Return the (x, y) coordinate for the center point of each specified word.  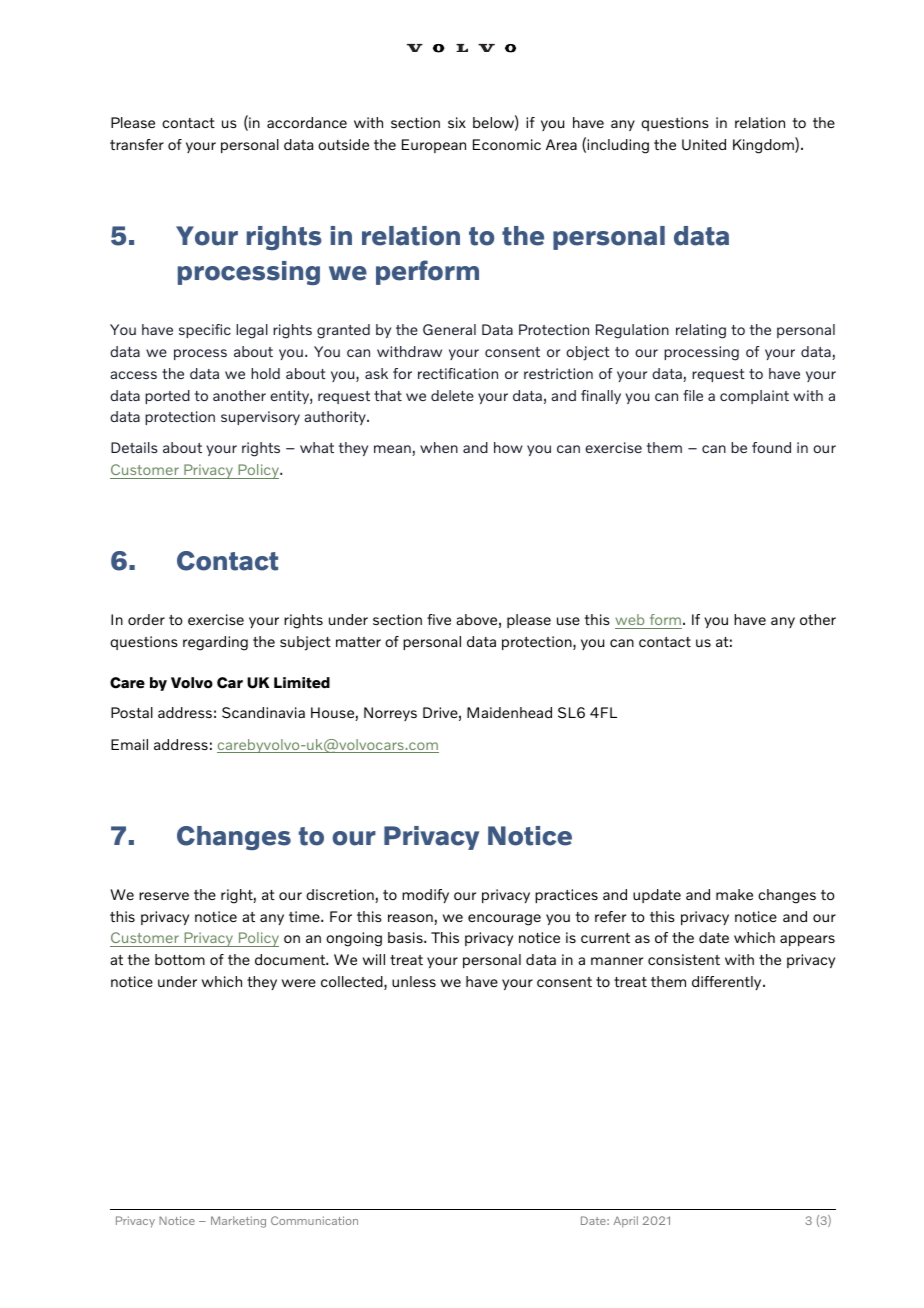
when (439, 447)
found (771, 447)
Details (134, 447)
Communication (314, 1220)
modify (425, 896)
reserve (164, 896)
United (704, 145)
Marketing (238, 1222)
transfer (137, 144)
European (434, 146)
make (734, 894)
